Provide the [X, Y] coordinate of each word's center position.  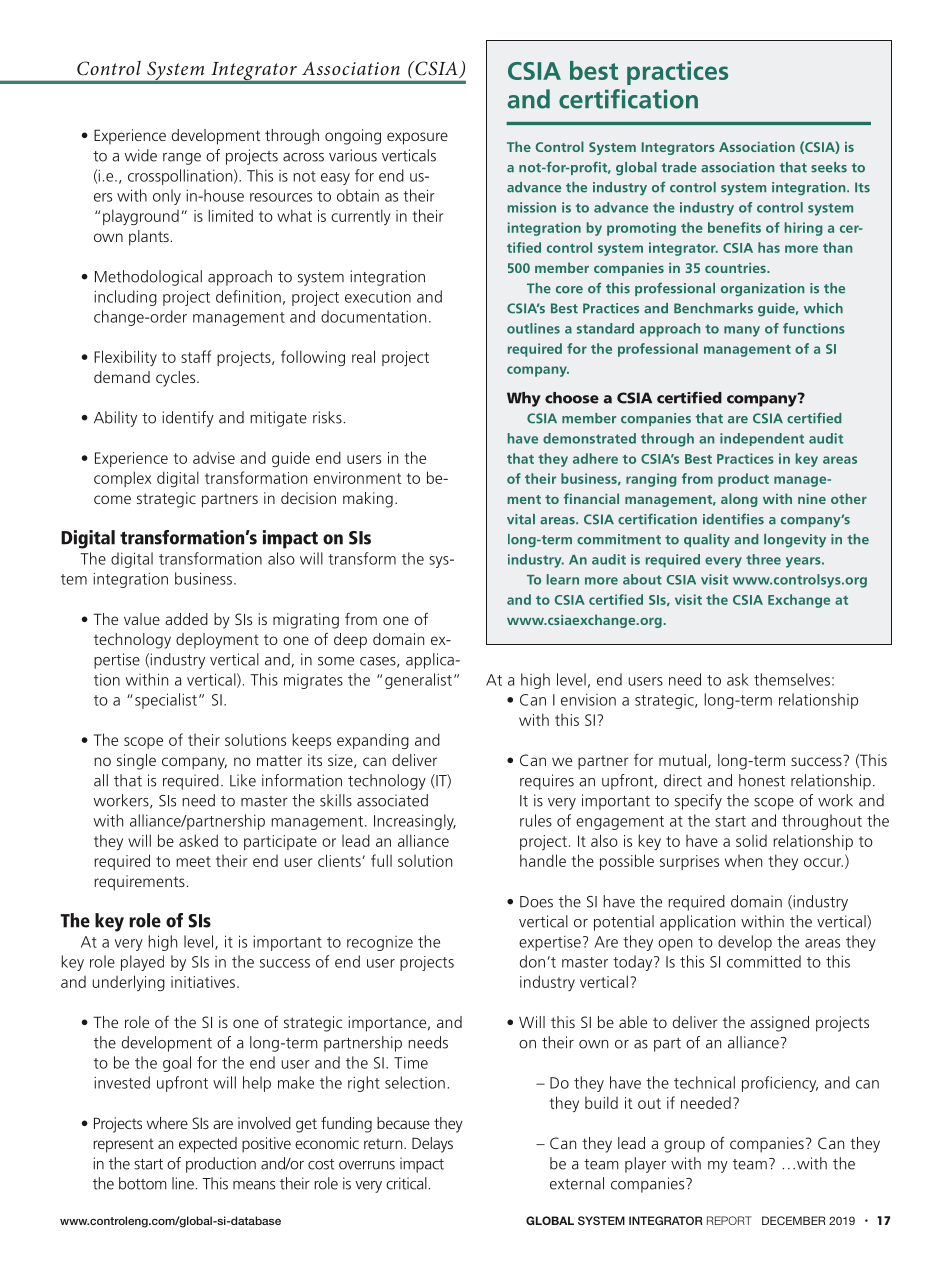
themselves [792, 679]
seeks [829, 167]
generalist [418, 681]
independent [762, 439]
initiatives [203, 982]
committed [764, 961]
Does [536, 902]
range [182, 159]
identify [188, 419]
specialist [166, 701]
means [254, 1185]
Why [524, 399]
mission [531, 207]
